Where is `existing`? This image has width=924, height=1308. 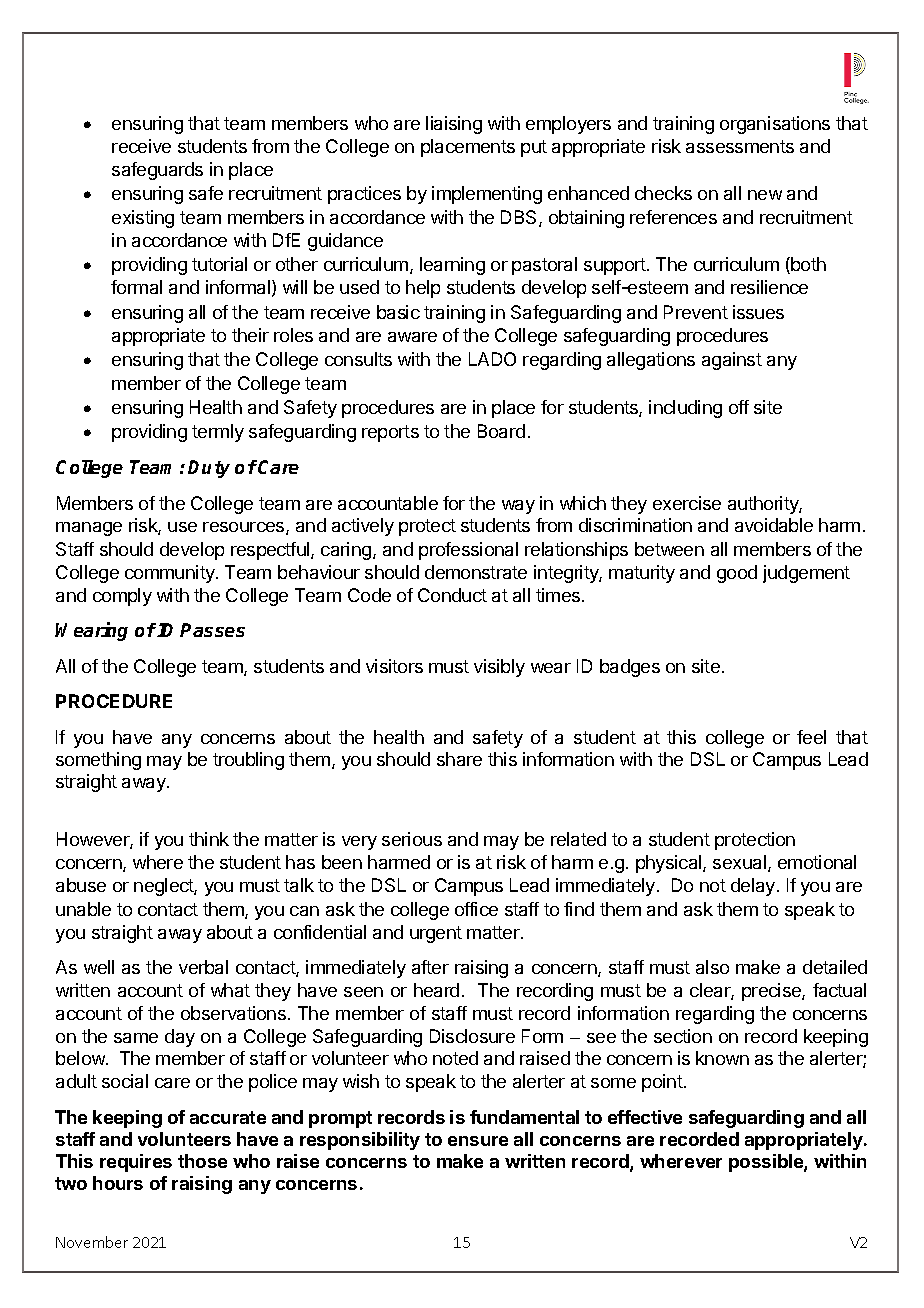
existing is located at coordinates (143, 219).
